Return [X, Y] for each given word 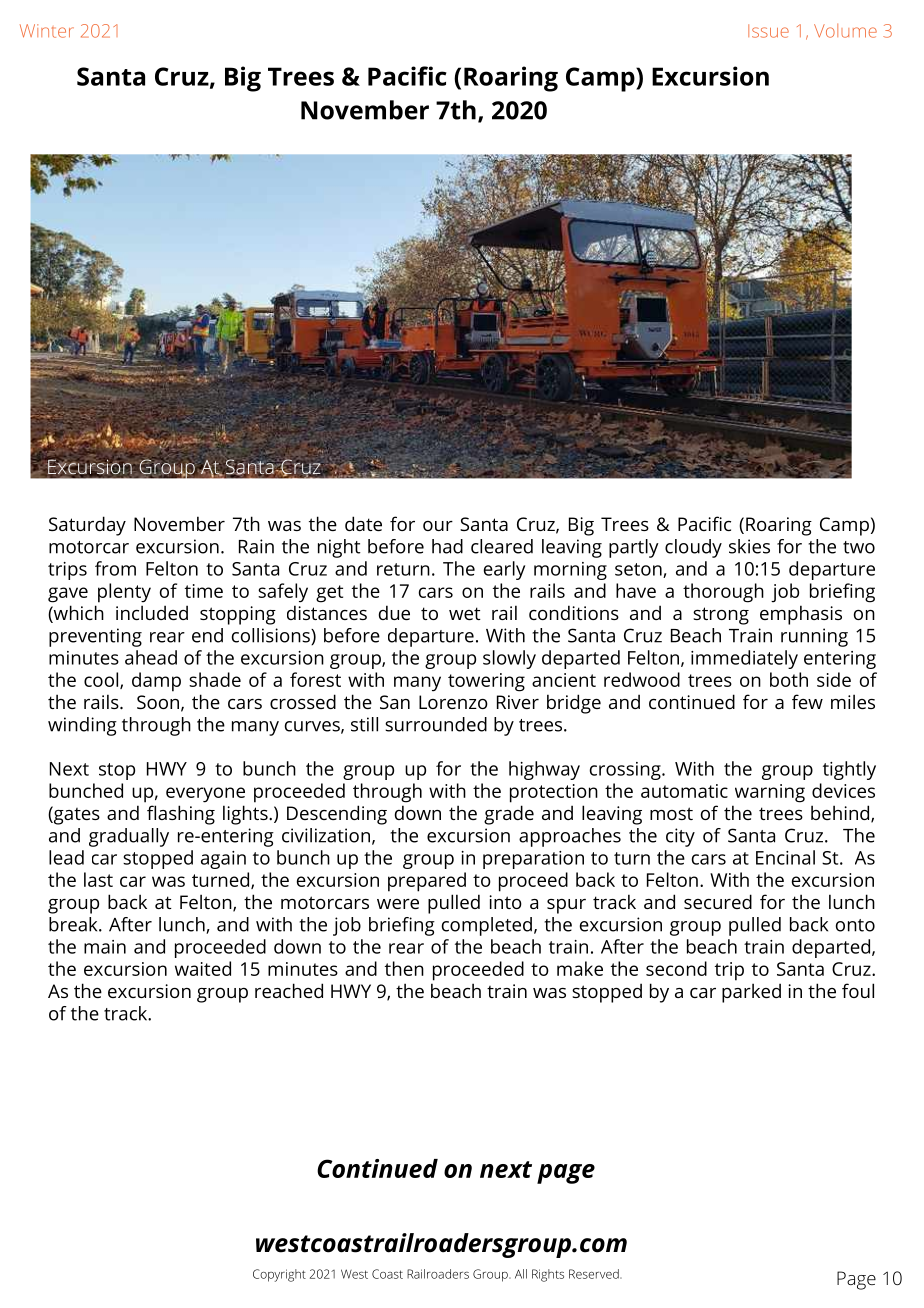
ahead [151, 657]
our [438, 526]
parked [751, 993]
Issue [768, 31]
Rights [548, 1275]
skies [749, 546]
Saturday [87, 526]
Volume [845, 31]
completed [487, 926]
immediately [744, 659]
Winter [47, 31]
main [105, 947]
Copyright [279, 1275]
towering [486, 682]
